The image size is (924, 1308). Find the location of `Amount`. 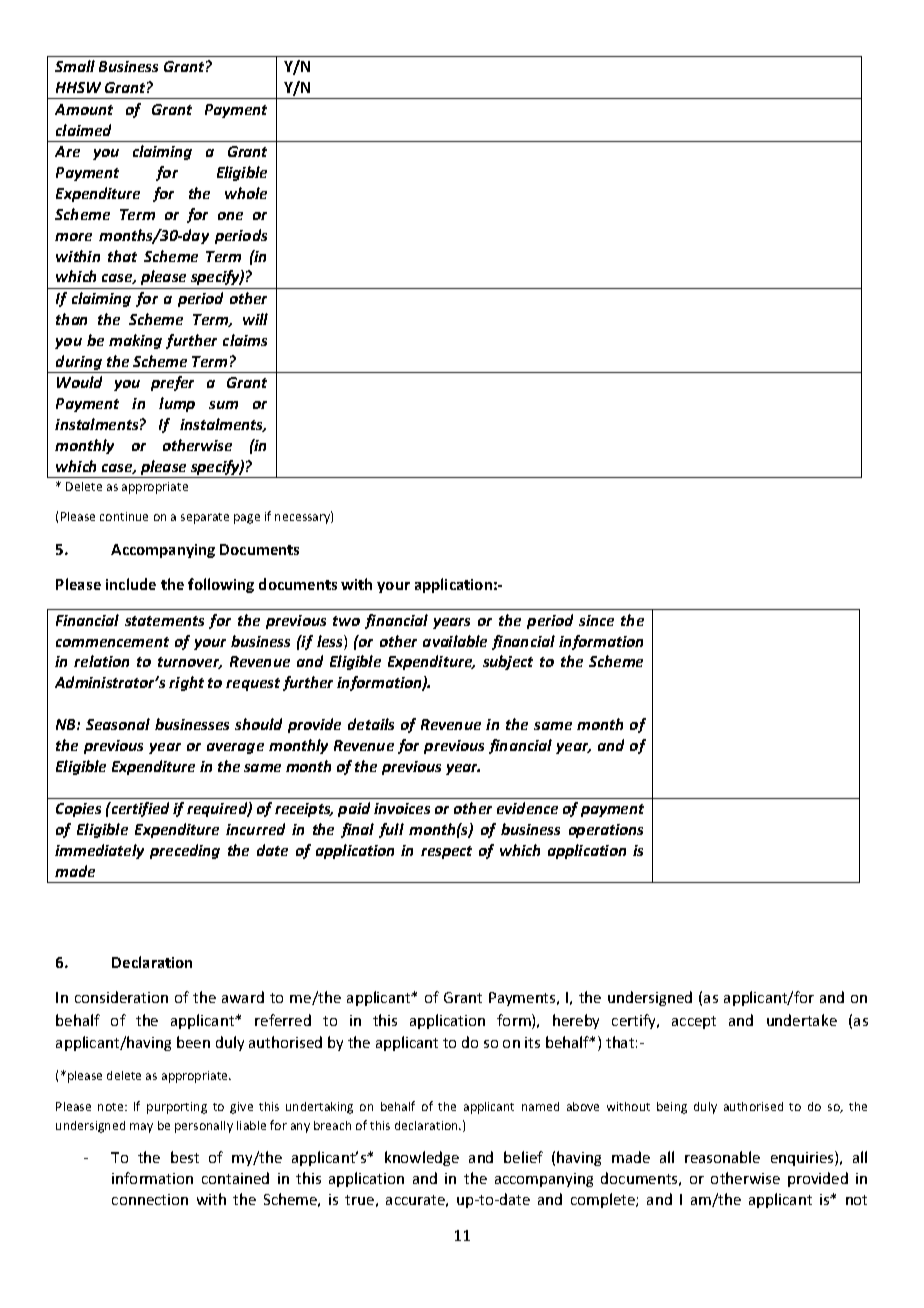

Amount is located at coordinates (84, 109).
